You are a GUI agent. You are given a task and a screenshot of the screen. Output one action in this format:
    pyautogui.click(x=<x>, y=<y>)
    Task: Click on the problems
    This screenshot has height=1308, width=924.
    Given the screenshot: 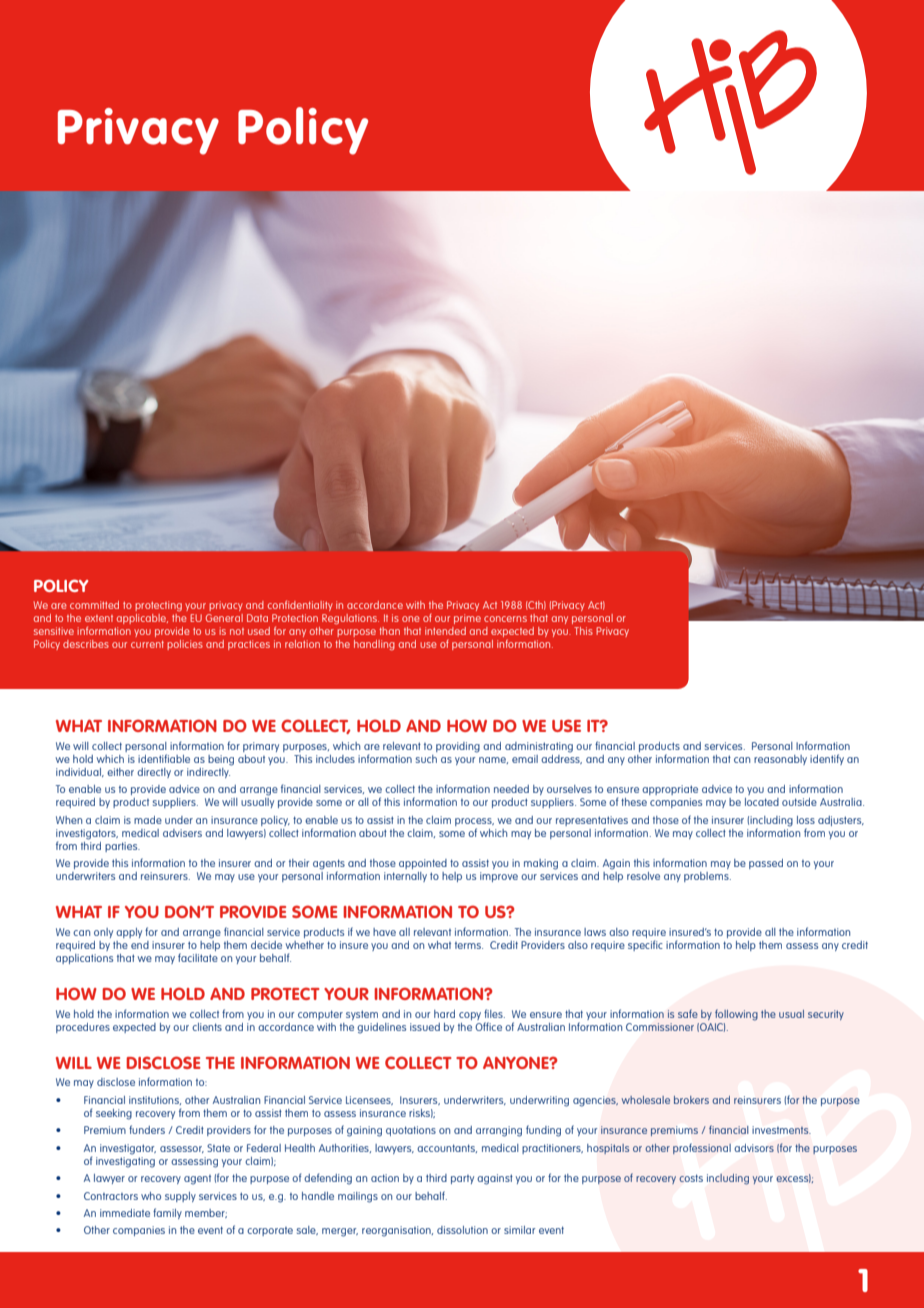 What is the action you would take?
    pyautogui.click(x=707, y=877)
